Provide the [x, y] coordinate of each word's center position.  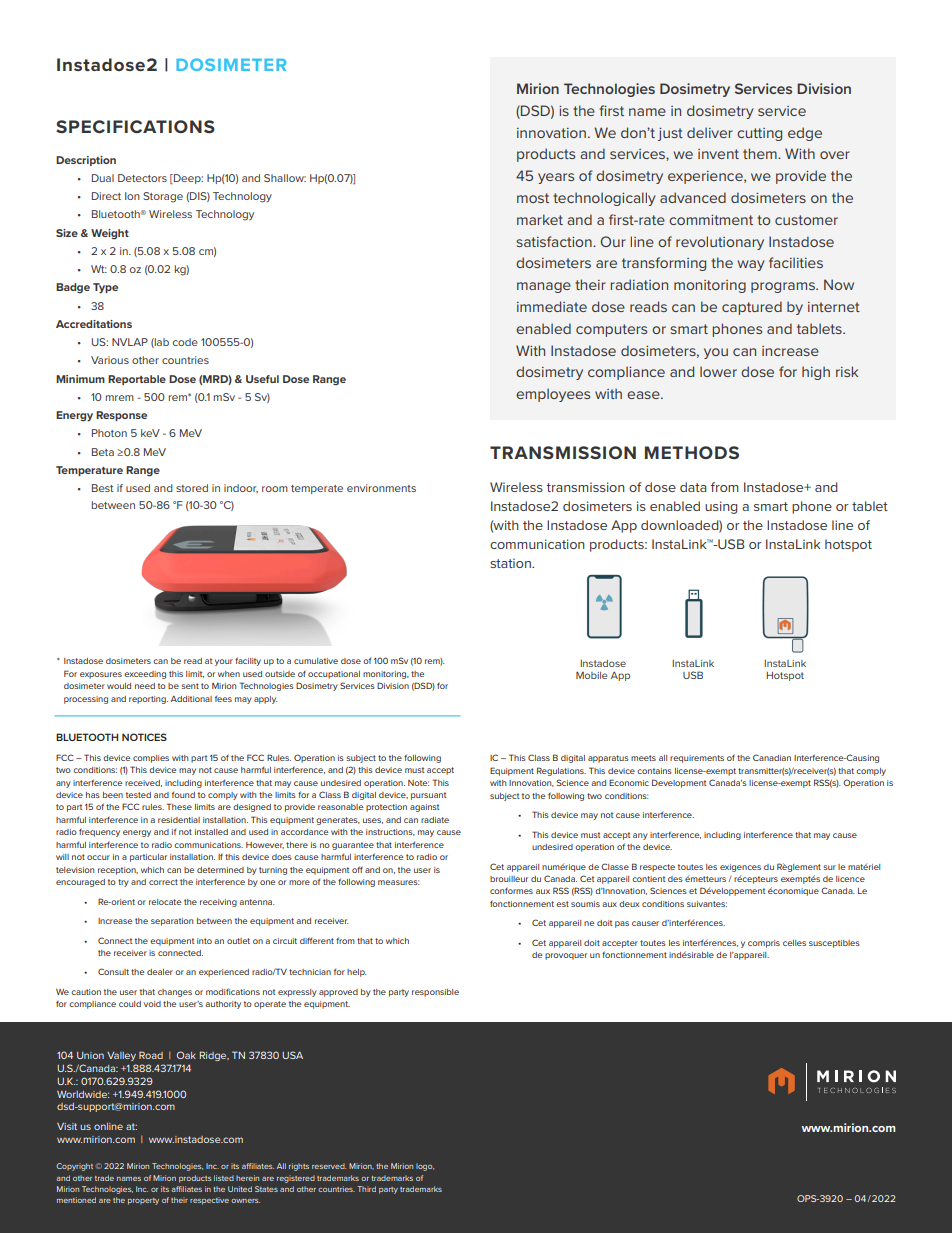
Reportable [137, 380]
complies [151, 759]
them [761, 153]
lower [718, 371]
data [693, 487]
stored [192, 488]
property [143, 1201]
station [511, 563]
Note [418, 783]
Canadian [772, 757]
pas [622, 924]
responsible [435, 993]
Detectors [142, 178]
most [533, 198]
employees [553, 395]
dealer [160, 972]
